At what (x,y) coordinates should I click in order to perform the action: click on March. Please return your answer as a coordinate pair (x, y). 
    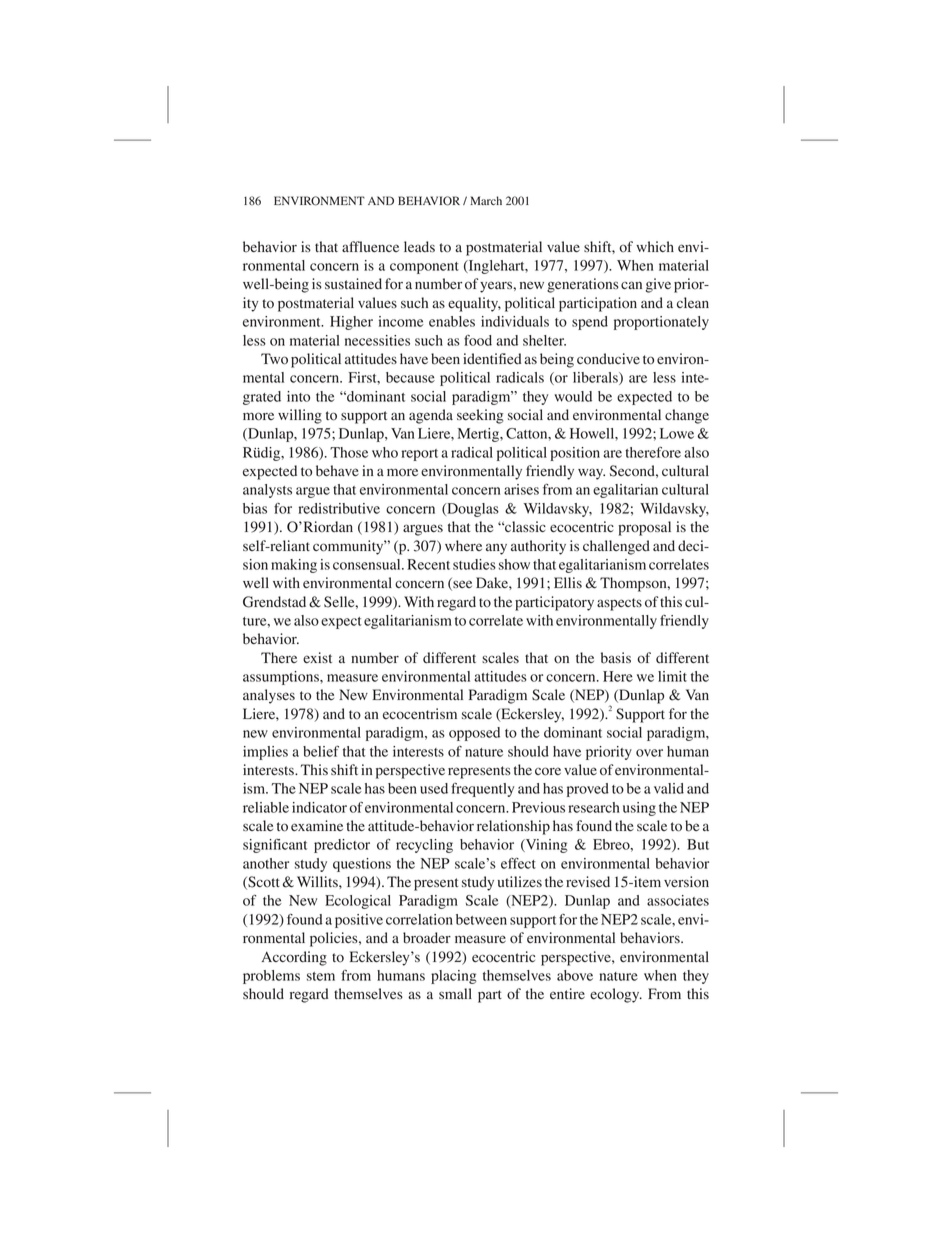
    Looking at the image, I should click on (486, 200).
